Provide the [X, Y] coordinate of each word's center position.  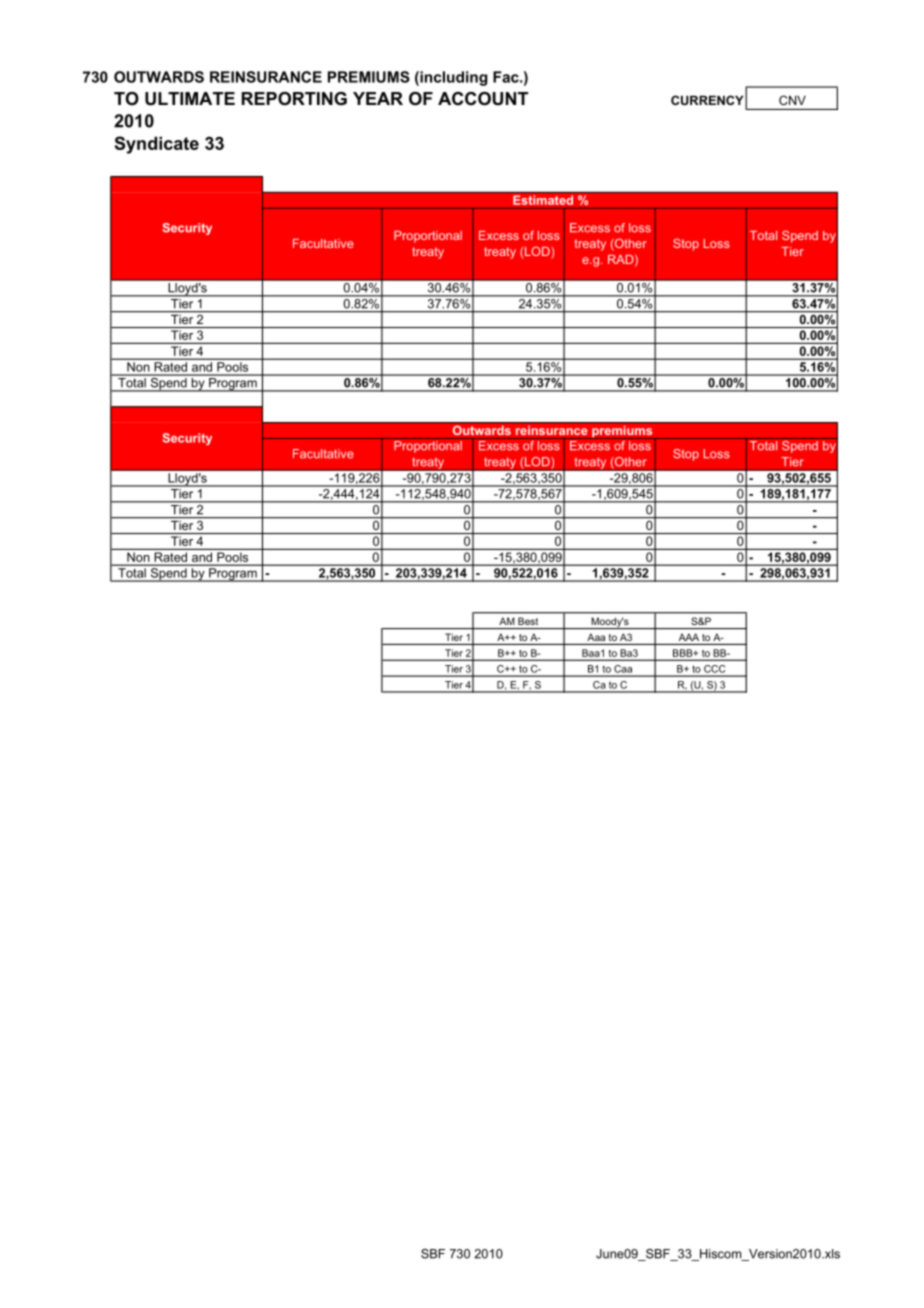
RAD [622, 260]
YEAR [378, 98]
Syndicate [157, 145]
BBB [684, 653]
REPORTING [294, 99]
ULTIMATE [190, 99]
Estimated [543, 200]
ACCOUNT [483, 99]
